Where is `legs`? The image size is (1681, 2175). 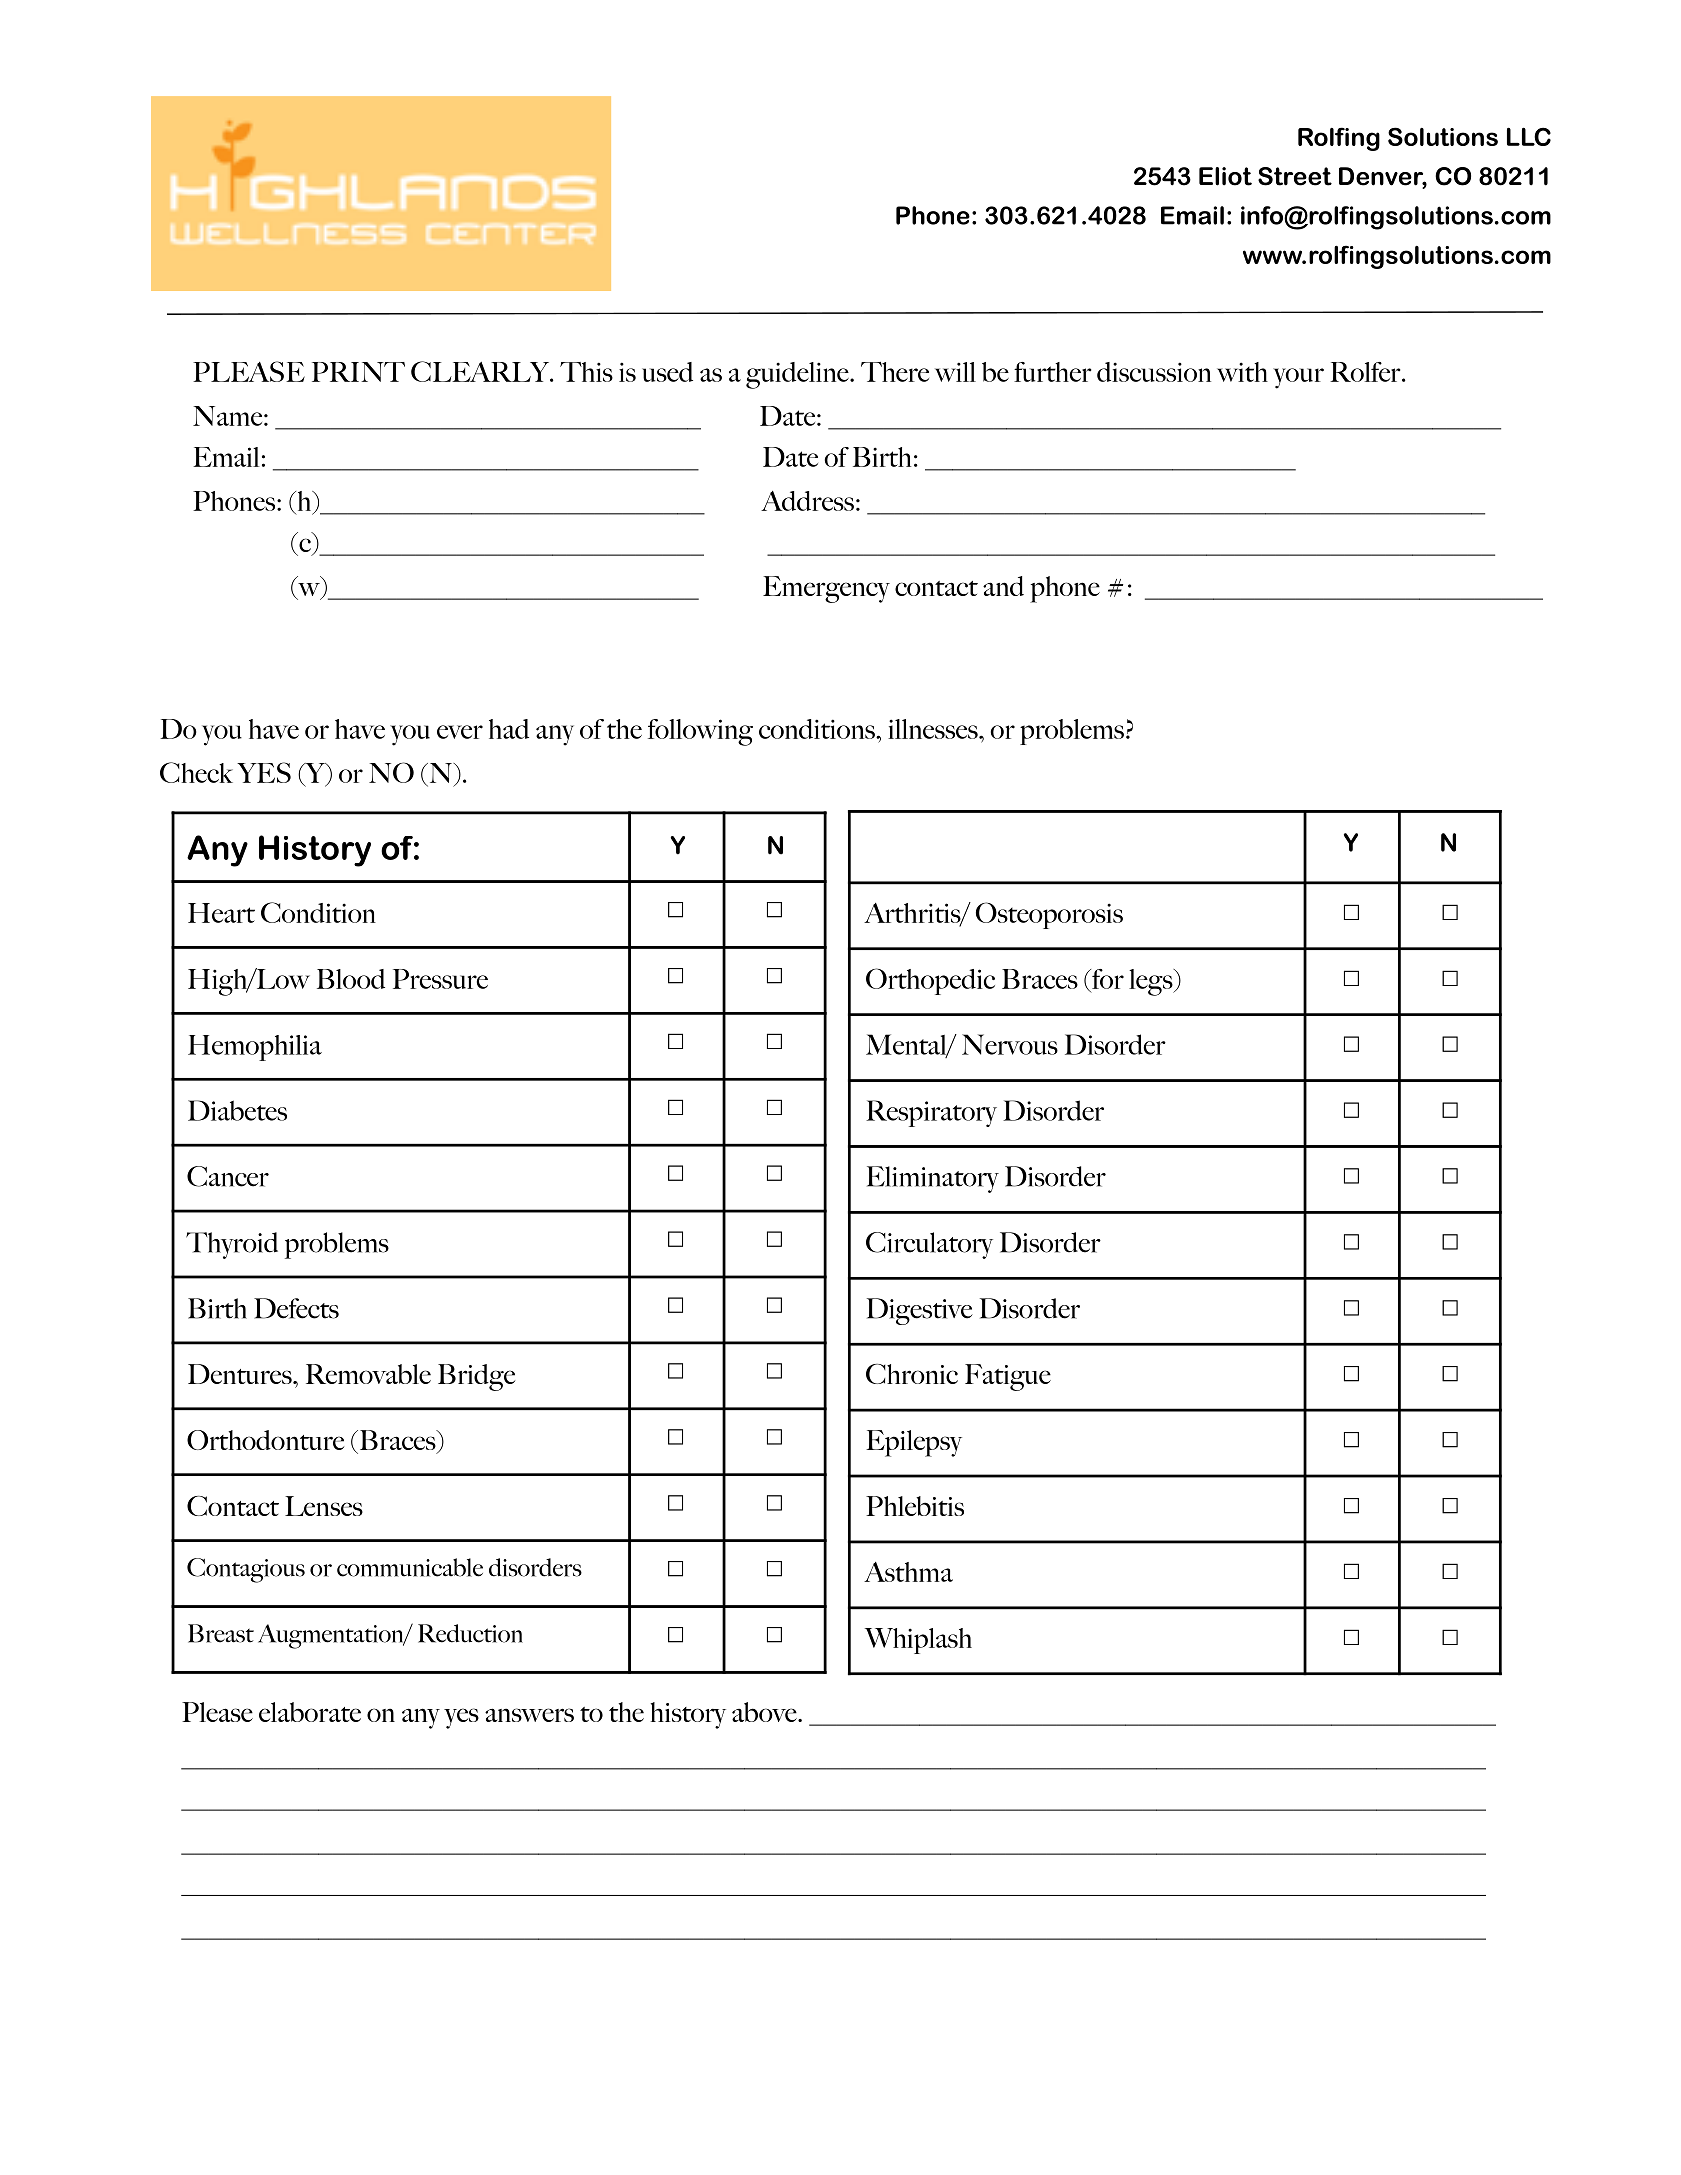 legs is located at coordinates (1152, 982).
